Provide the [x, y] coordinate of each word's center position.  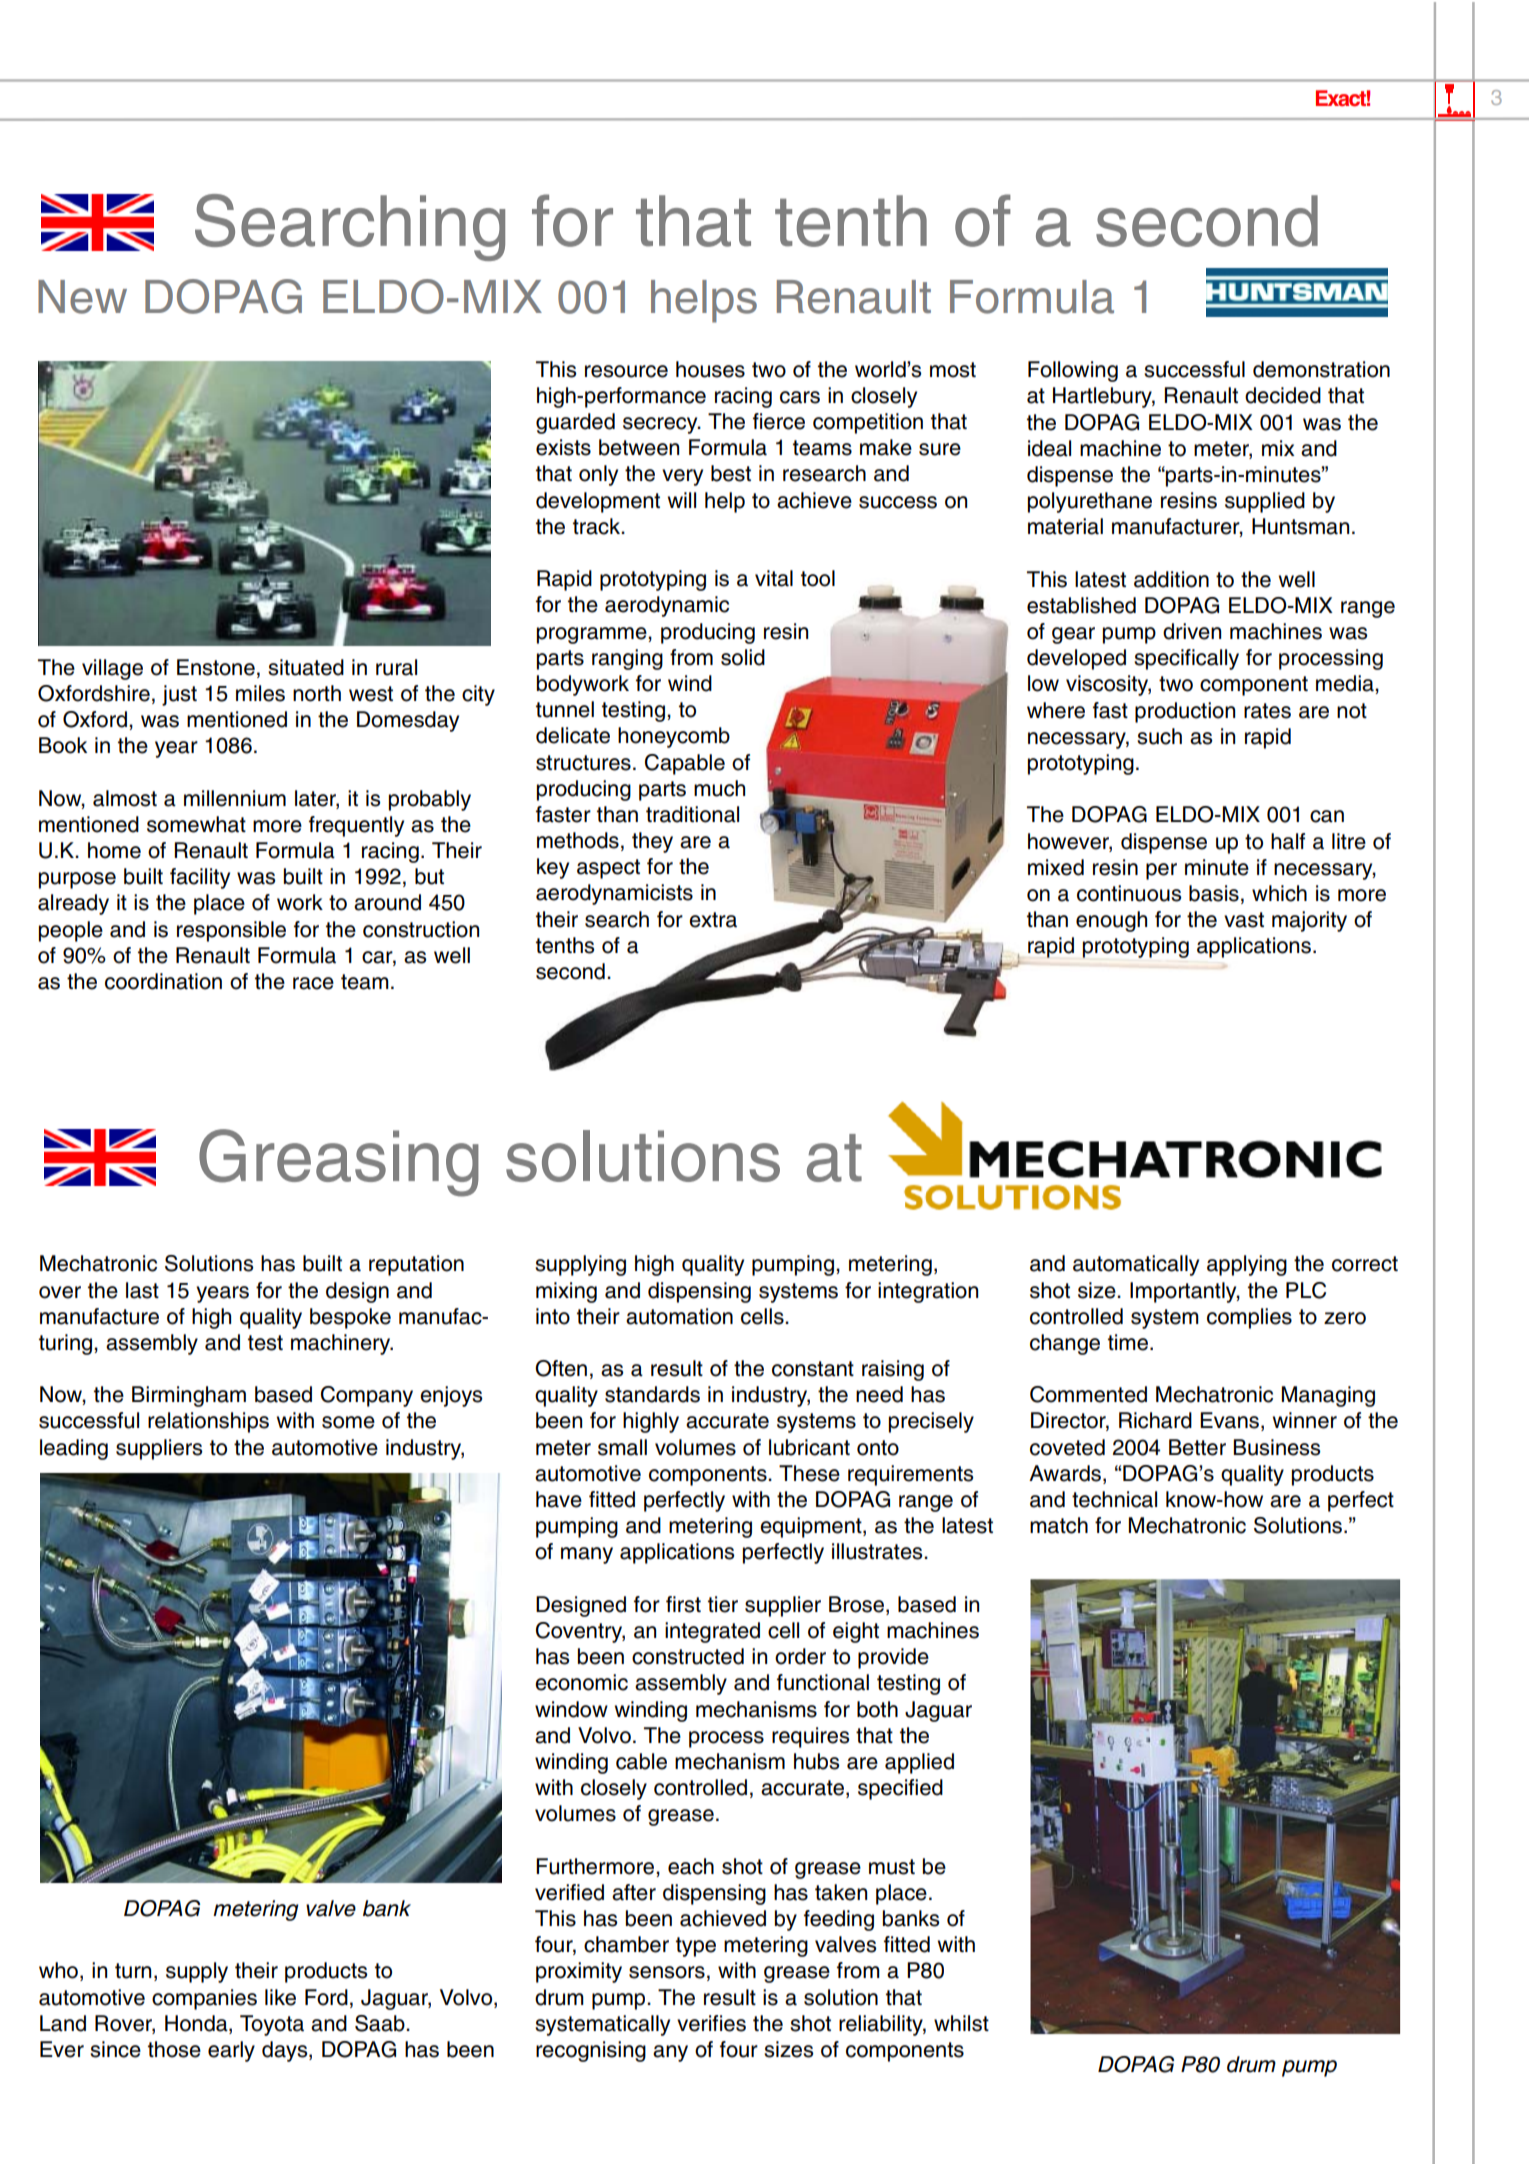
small [622, 1447]
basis [1214, 893]
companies [204, 1999]
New [82, 297]
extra [713, 920]
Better [1197, 1447]
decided [1283, 395]
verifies [711, 2023]
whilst [961, 2023]
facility [200, 878]
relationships [208, 1422]
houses [710, 369]
